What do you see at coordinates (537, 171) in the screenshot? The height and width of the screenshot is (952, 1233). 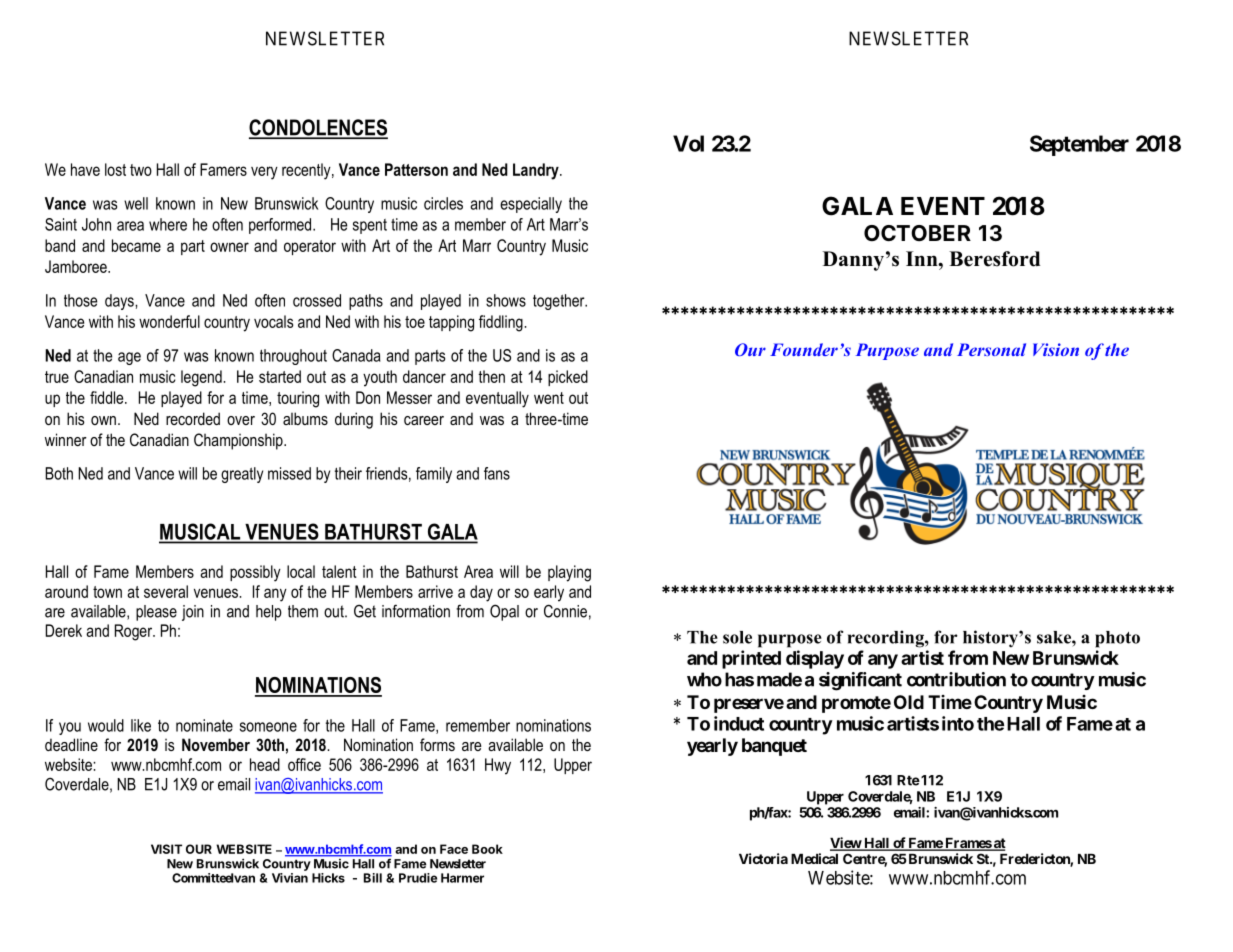 I see `Landry` at bounding box center [537, 171].
